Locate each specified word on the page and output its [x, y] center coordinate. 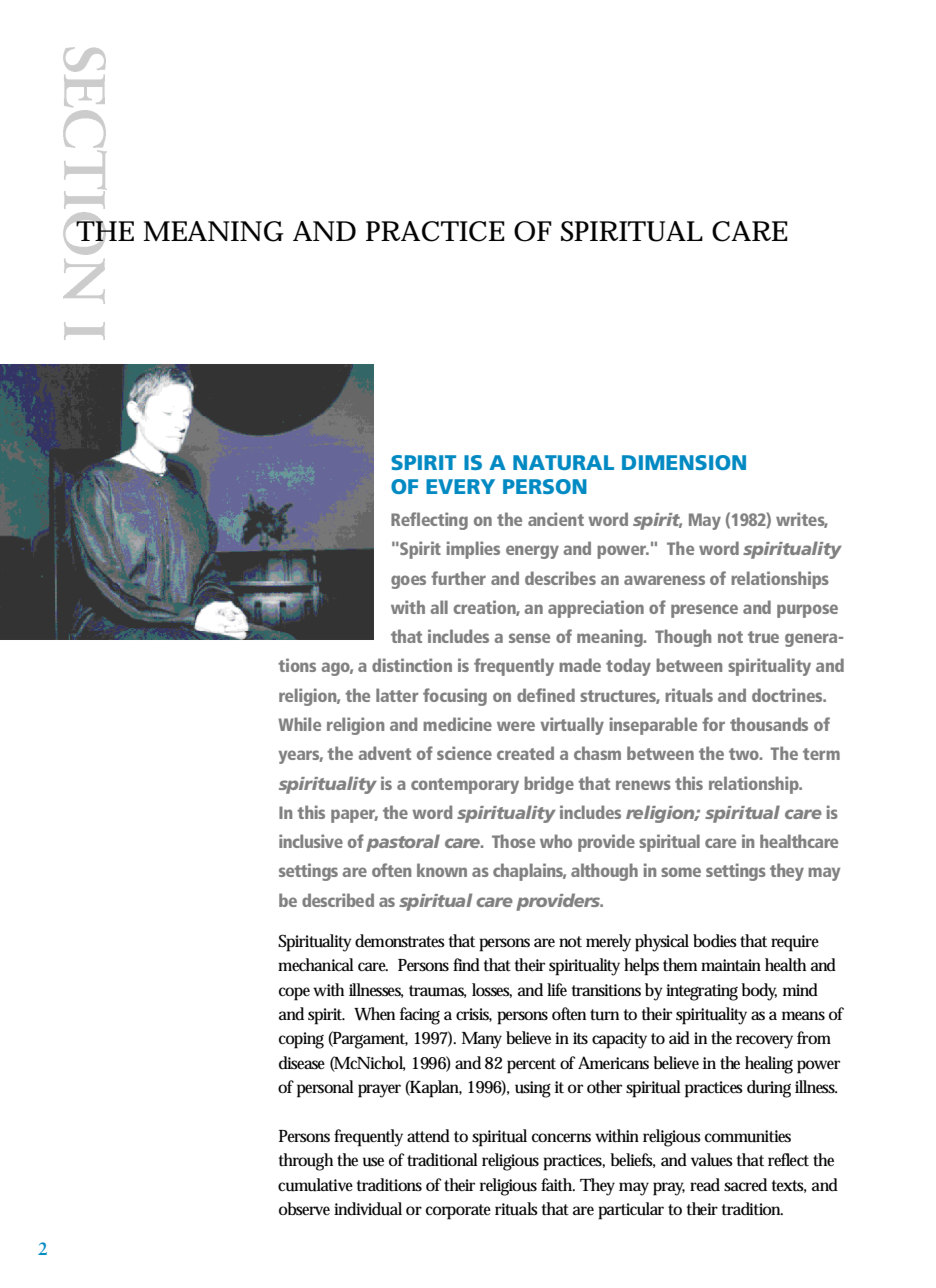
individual [368, 1209]
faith [558, 1184]
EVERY [460, 486]
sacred [745, 1185]
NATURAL [563, 462]
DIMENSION [684, 462]
